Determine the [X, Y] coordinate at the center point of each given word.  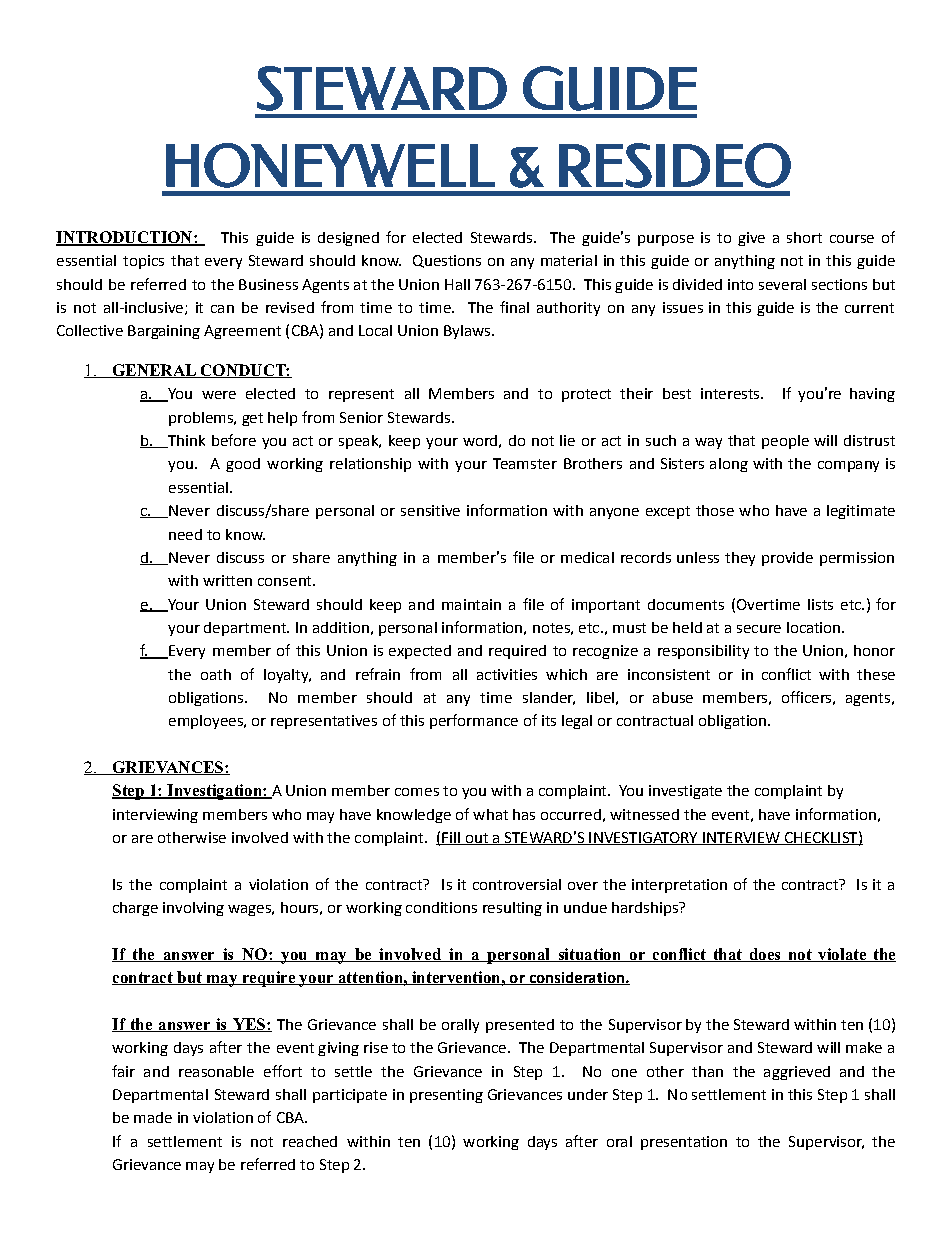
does [765, 955]
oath [216, 674]
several [782, 284]
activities [507, 674]
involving [193, 909]
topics [143, 262]
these [876, 674]
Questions [447, 261]
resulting [512, 909]
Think [185, 441]
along [729, 465]
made [153, 1117]
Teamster [525, 463]
